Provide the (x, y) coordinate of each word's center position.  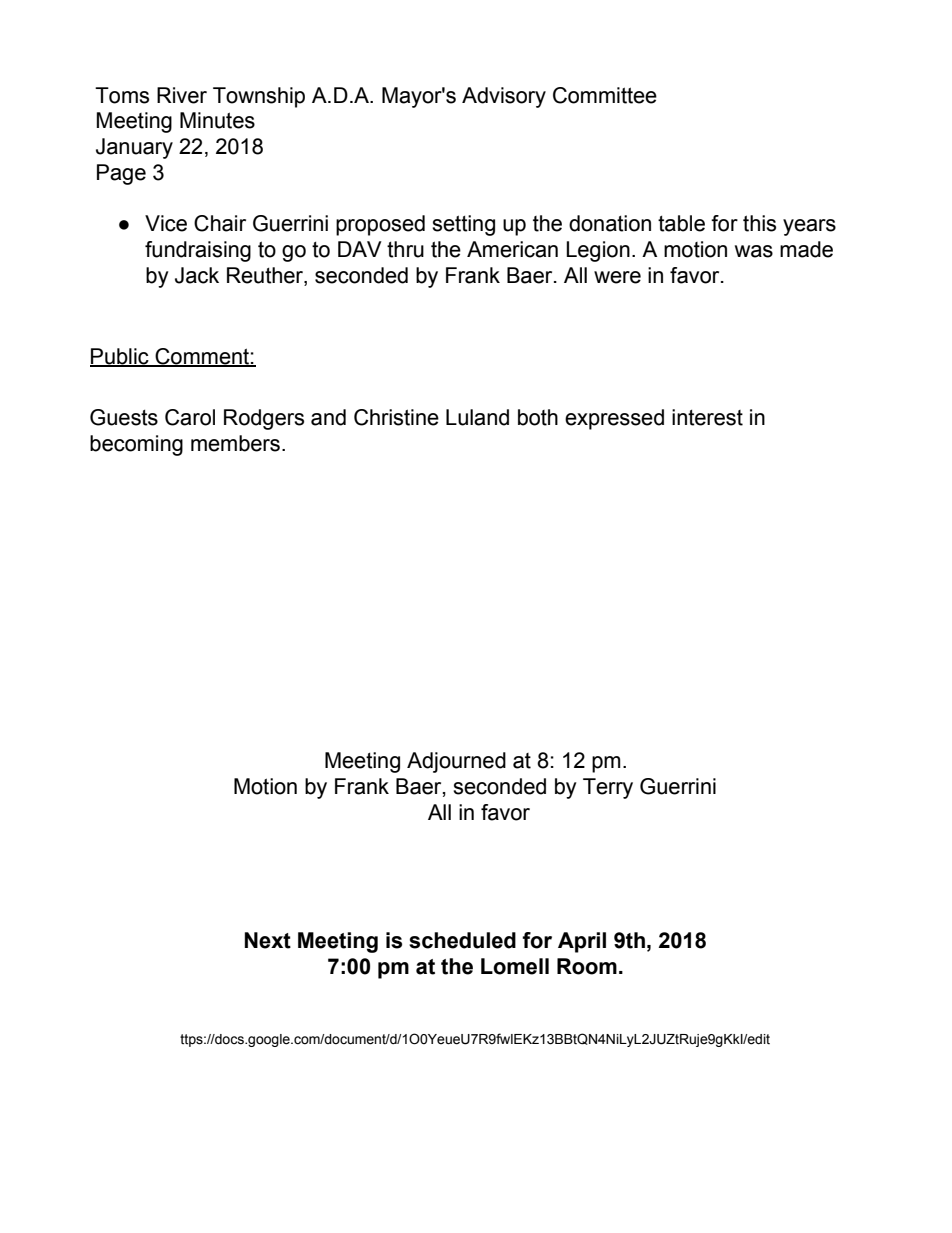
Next (268, 940)
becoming (136, 445)
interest (707, 417)
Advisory (504, 97)
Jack (197, 275)
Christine (396, 417)
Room (587, 966)
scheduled (462, 940)
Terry (608, 788)
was (754, 251)
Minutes (217, 120)
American (512, 249)
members (235, 443)
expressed (614, 419)
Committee (605, 95)
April (582, 942)
